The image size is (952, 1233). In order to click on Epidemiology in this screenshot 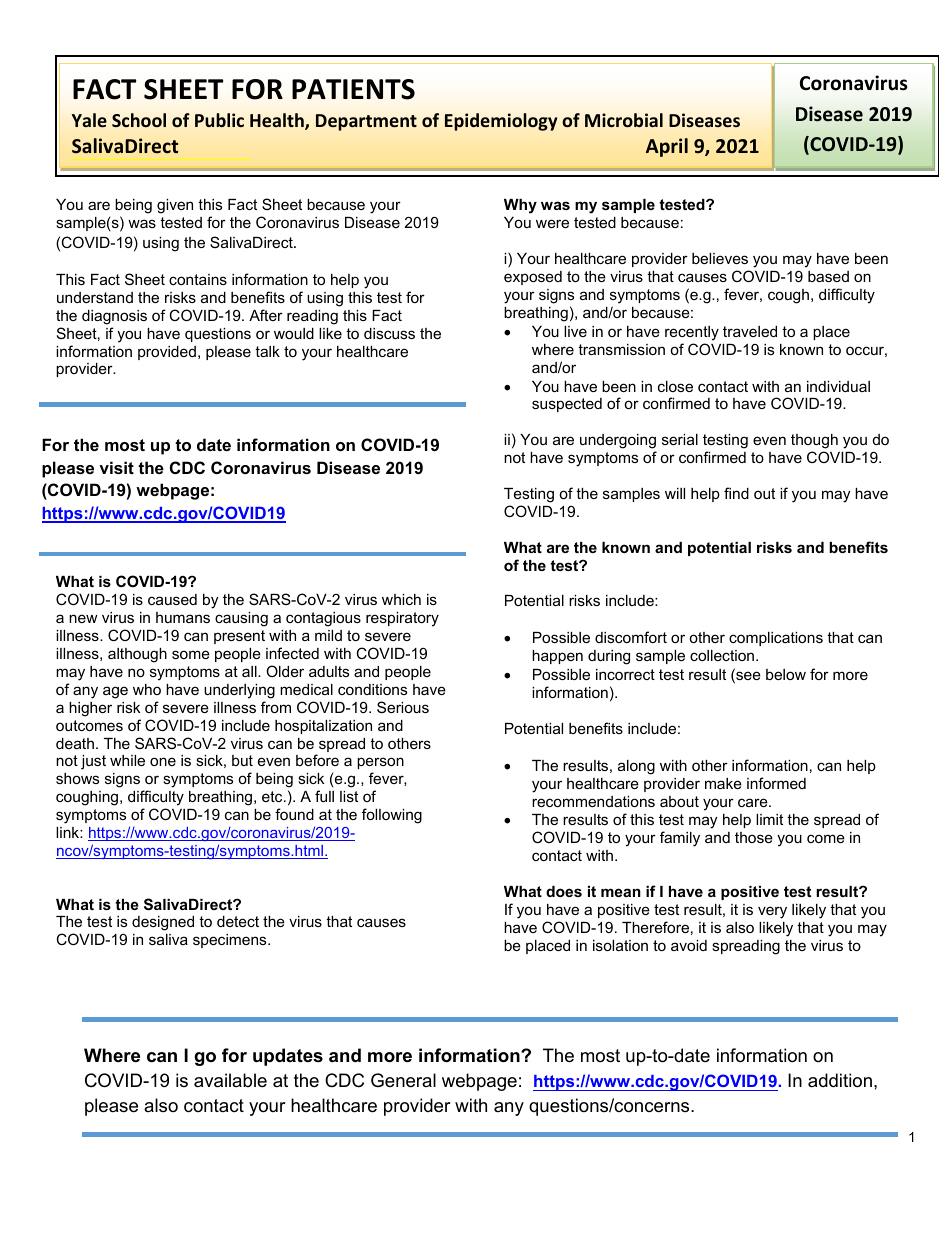, I will do `click(501, 122)`.
